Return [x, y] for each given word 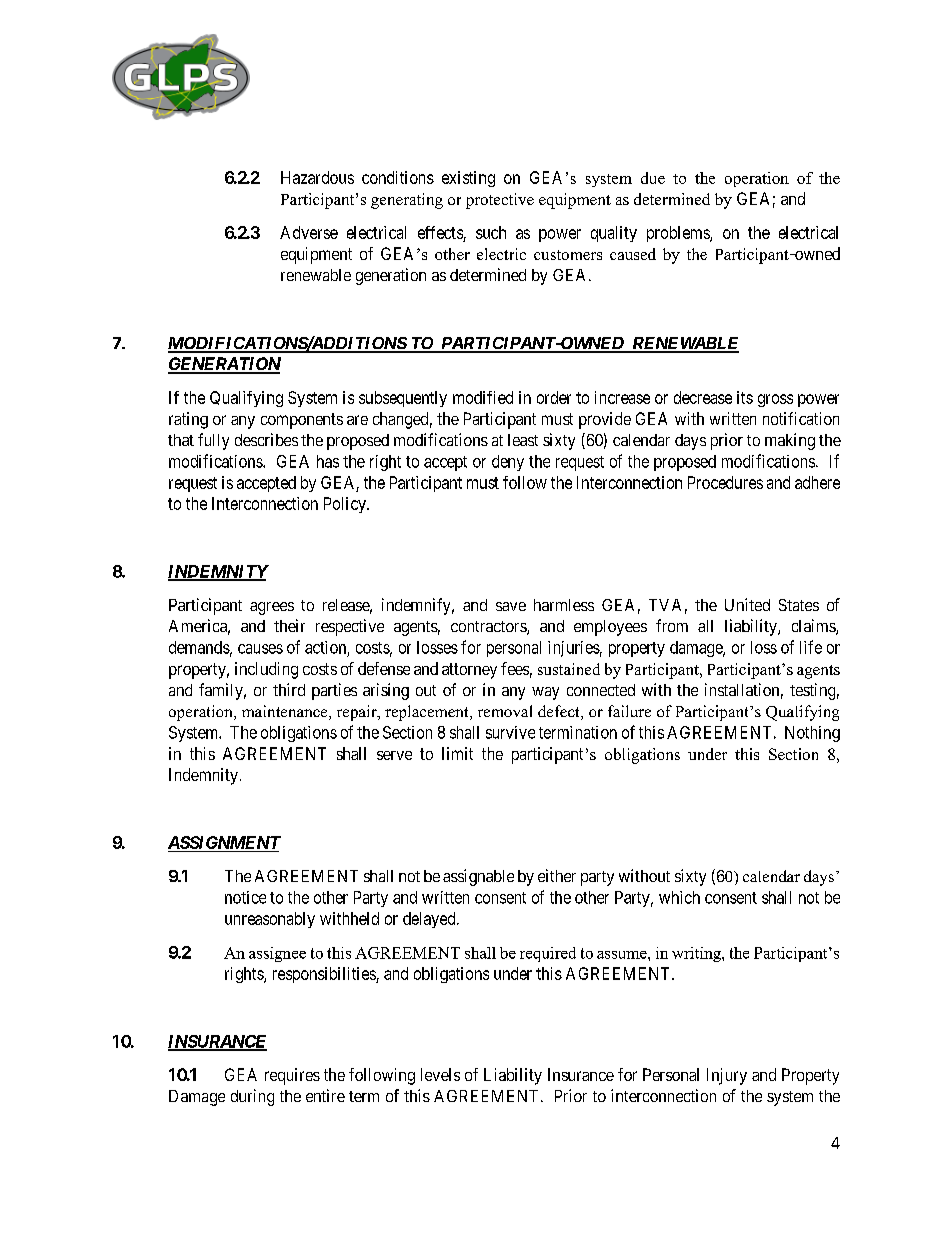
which [679, 897]
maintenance [286, 712]
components [302, 421]
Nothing [812, 734]
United [747, 604]
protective [500, 201]
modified [483, 397]
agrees [272, 608]
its [745, 397]
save [511, 606]
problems [679, 234]
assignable [478, 877]
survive [510, 732]
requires [292, 1076]
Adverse [309, 232]
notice [245, 897]
